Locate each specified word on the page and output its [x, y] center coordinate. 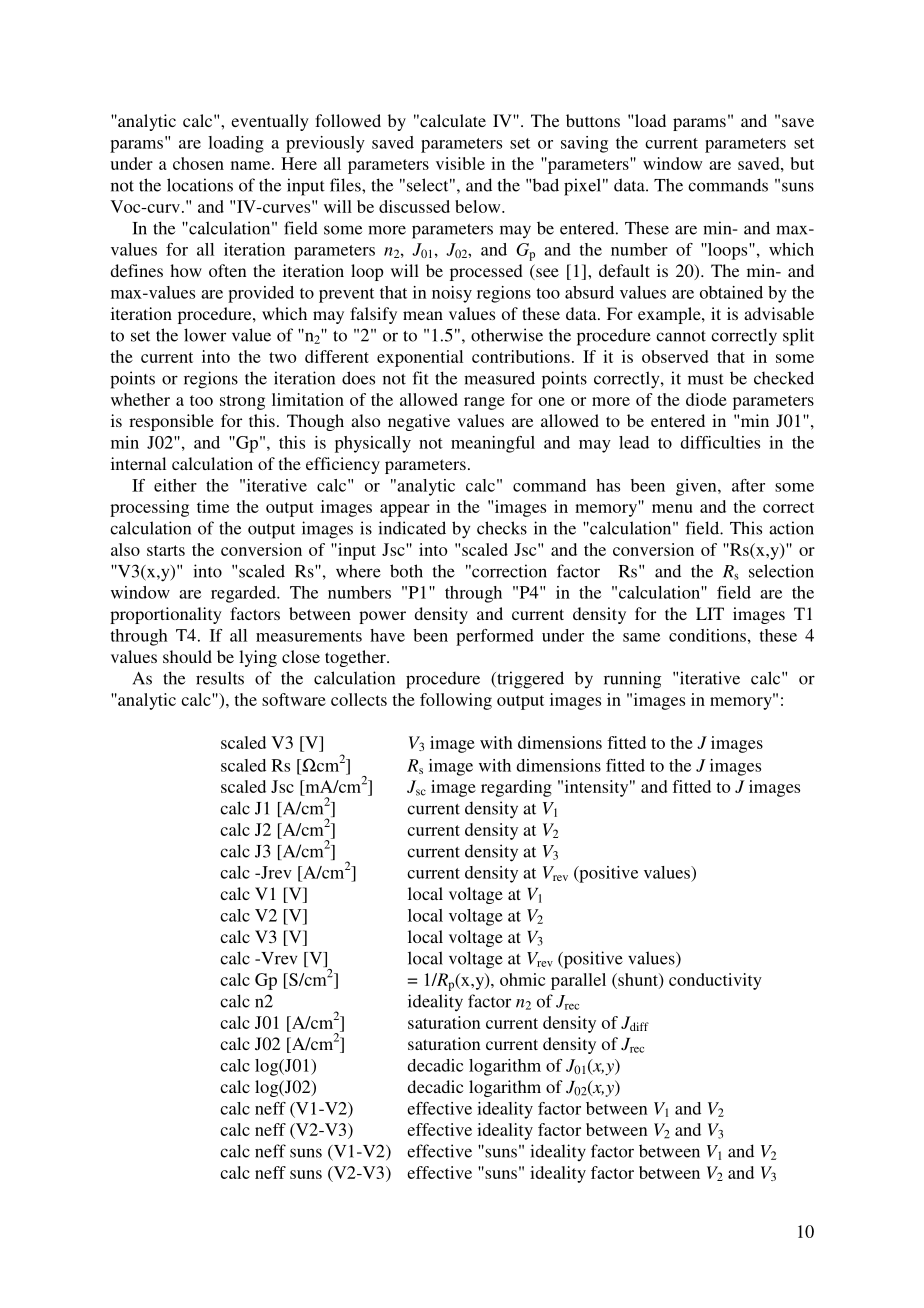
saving [584, 144]
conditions [707, 635]
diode [706, 399]
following [456, 701]
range [484, 403]
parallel [578, 981]
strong [242, 402]
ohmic [522, 979]
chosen [198, 163]
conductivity [715, 981]
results [220, 678]
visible [460, 163]
